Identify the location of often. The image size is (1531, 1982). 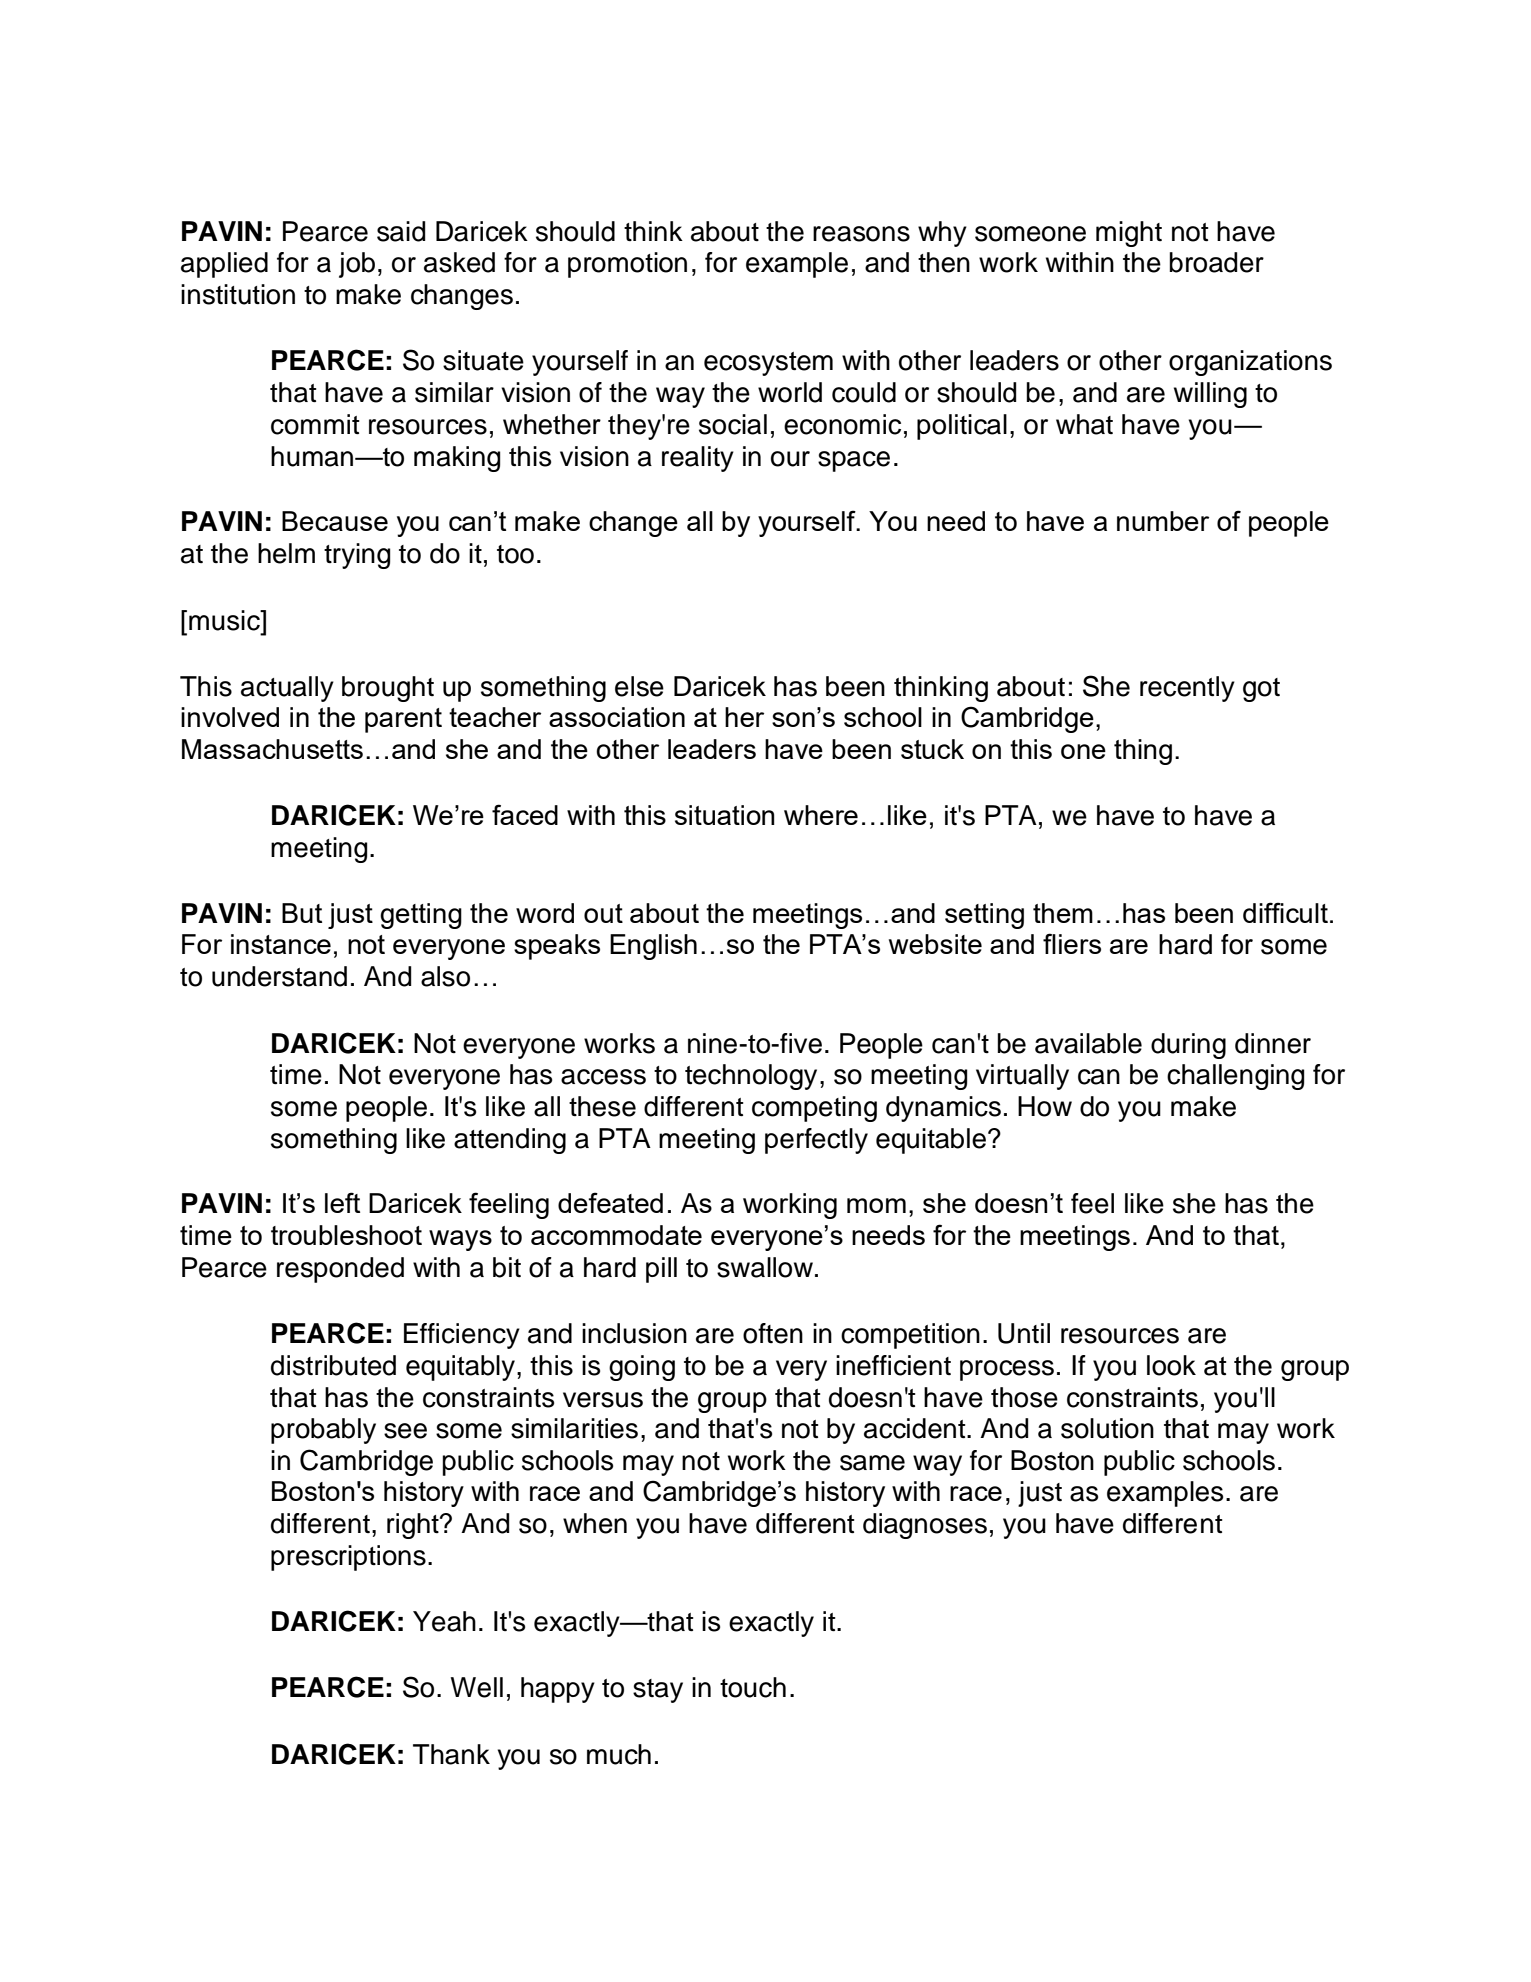
(773, 1333).
